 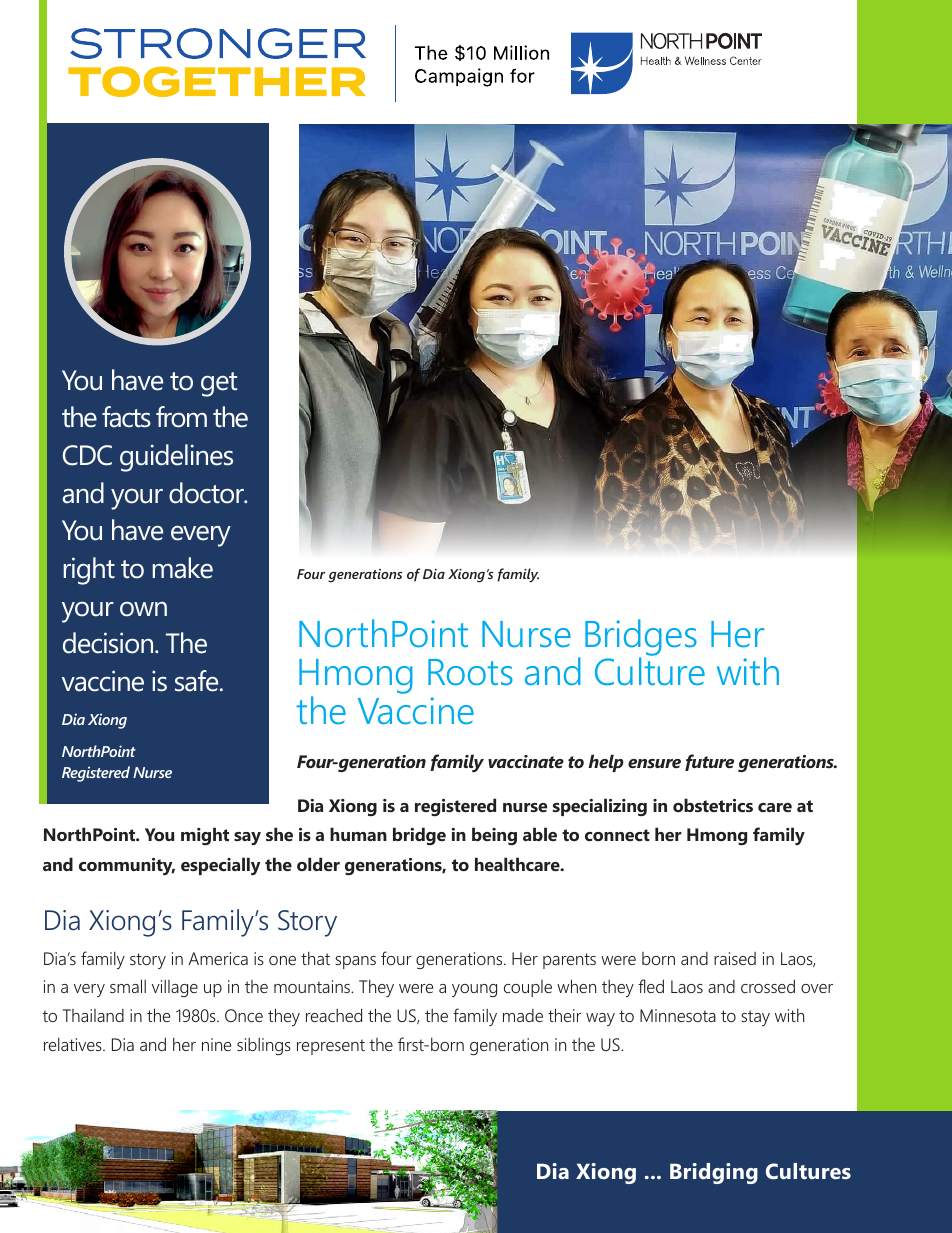 What do you see at coordinates (143, 609) in the screenshot?
I see `own` at bounding box center [143, 609].
